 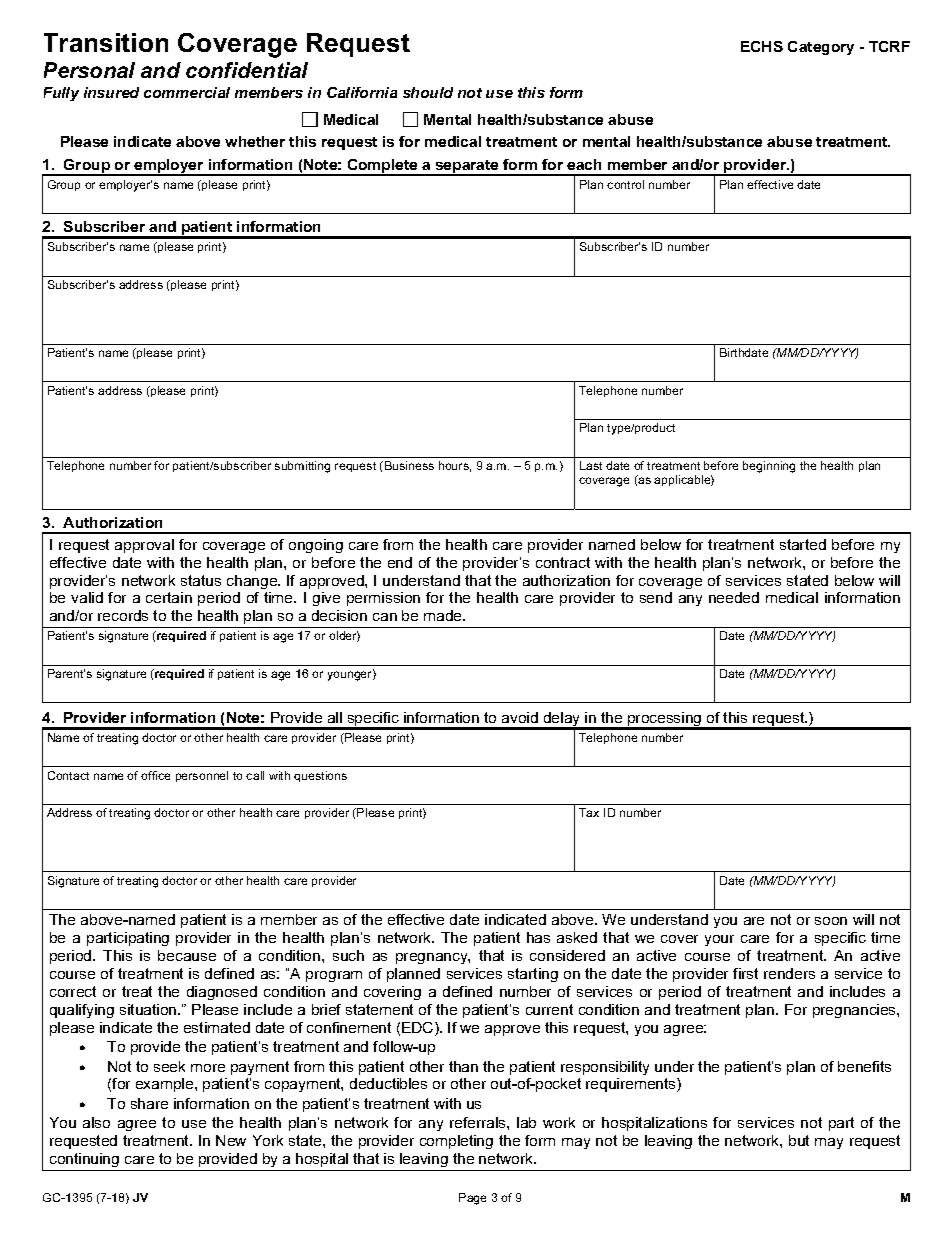 What do you see at coordinates (144, 546) in the screenshot?
I see `approval` at bounding box center [144, 546].
